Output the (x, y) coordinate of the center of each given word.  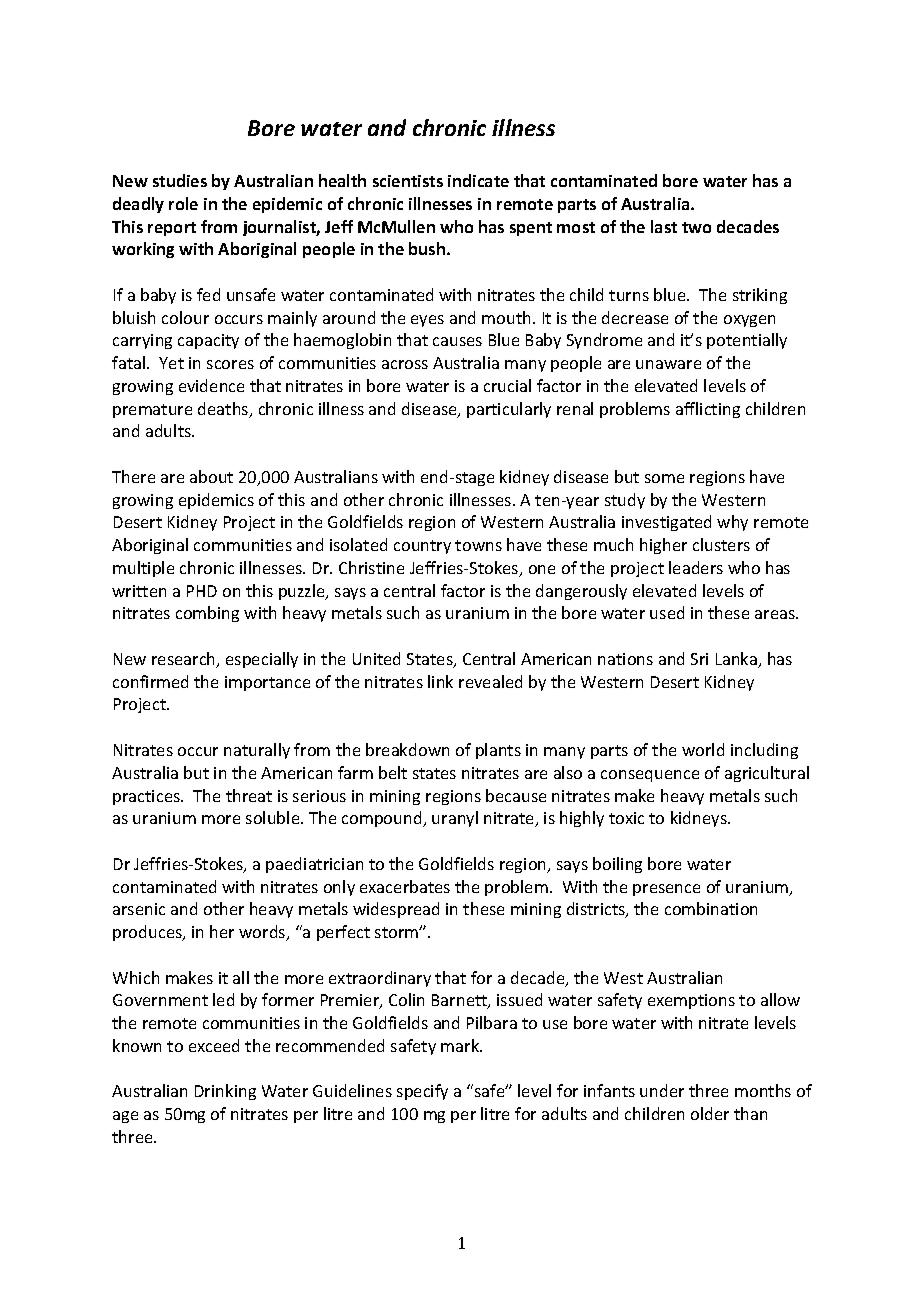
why (732, 523)
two (696, 227)
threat (249, 795)
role (183, 203)
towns (478, 545)
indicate (478, 180)
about (211, 476)
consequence (650, 776)
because (516, 795)
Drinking (225, 1092)
